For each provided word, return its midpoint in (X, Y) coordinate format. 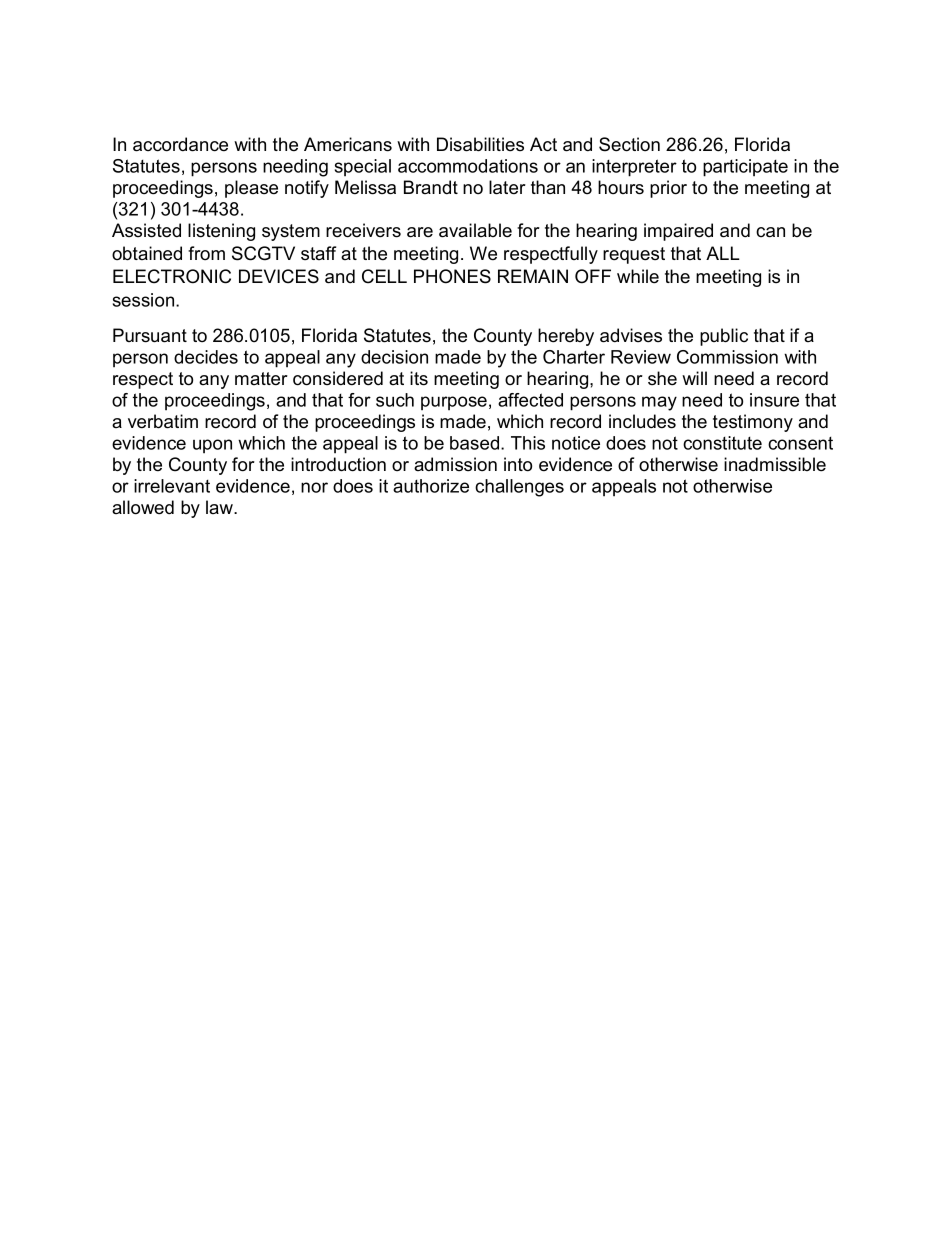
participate (745, 168)
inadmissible (775, 464)
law (221, 507)
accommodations (468, 166)
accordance (180, 144)
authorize (431, 486)
